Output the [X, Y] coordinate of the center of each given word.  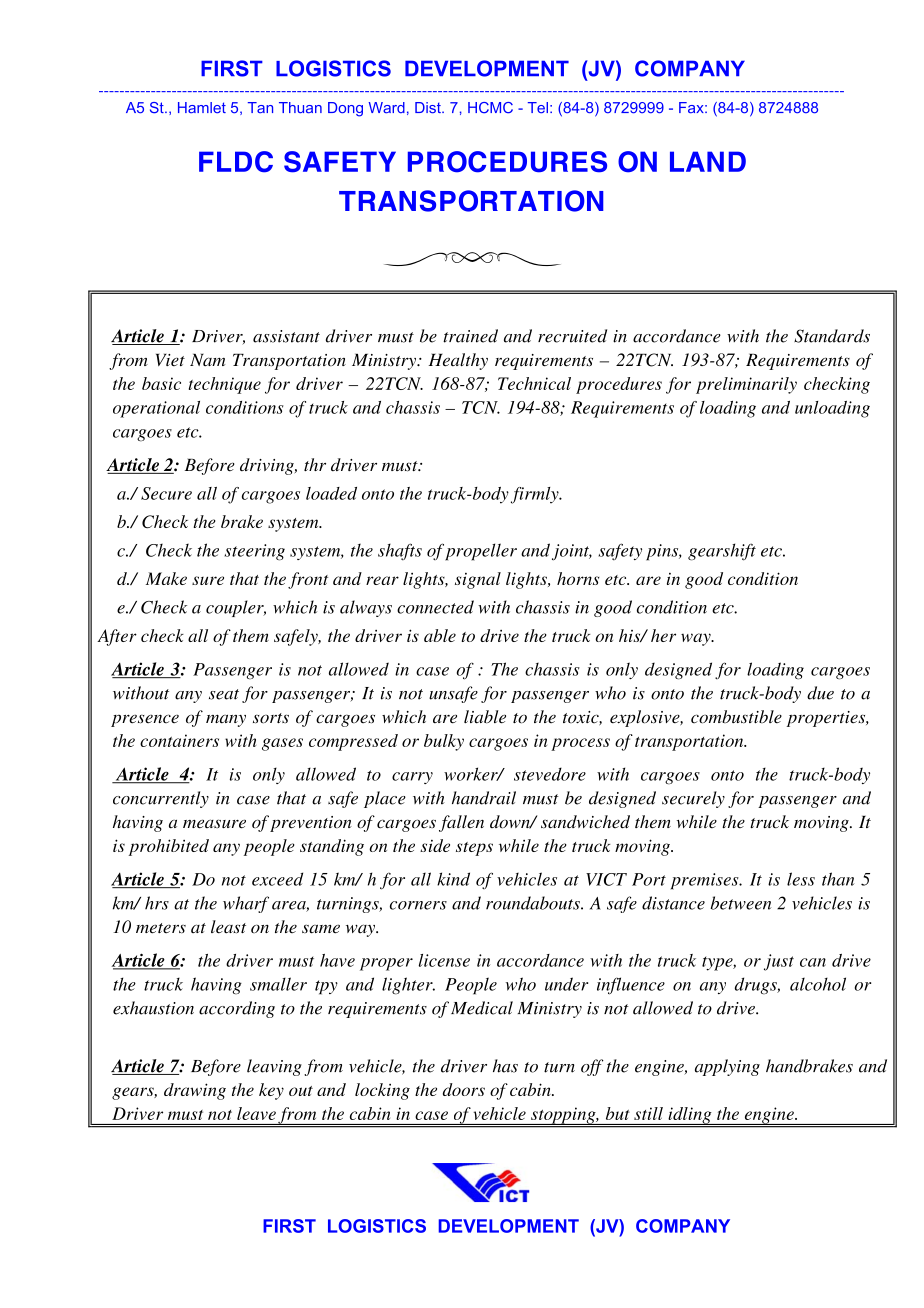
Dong [345, 109]
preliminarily [746, 385]
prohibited [169, 847]
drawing [195, 1091]
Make [166, 578]
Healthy [458, 361]
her [663, 635]
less [801, 879]
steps [474, 849]
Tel [538, 108]
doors [464, 1089]
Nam [207, 360]
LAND [708, 161]
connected [435, 607]
